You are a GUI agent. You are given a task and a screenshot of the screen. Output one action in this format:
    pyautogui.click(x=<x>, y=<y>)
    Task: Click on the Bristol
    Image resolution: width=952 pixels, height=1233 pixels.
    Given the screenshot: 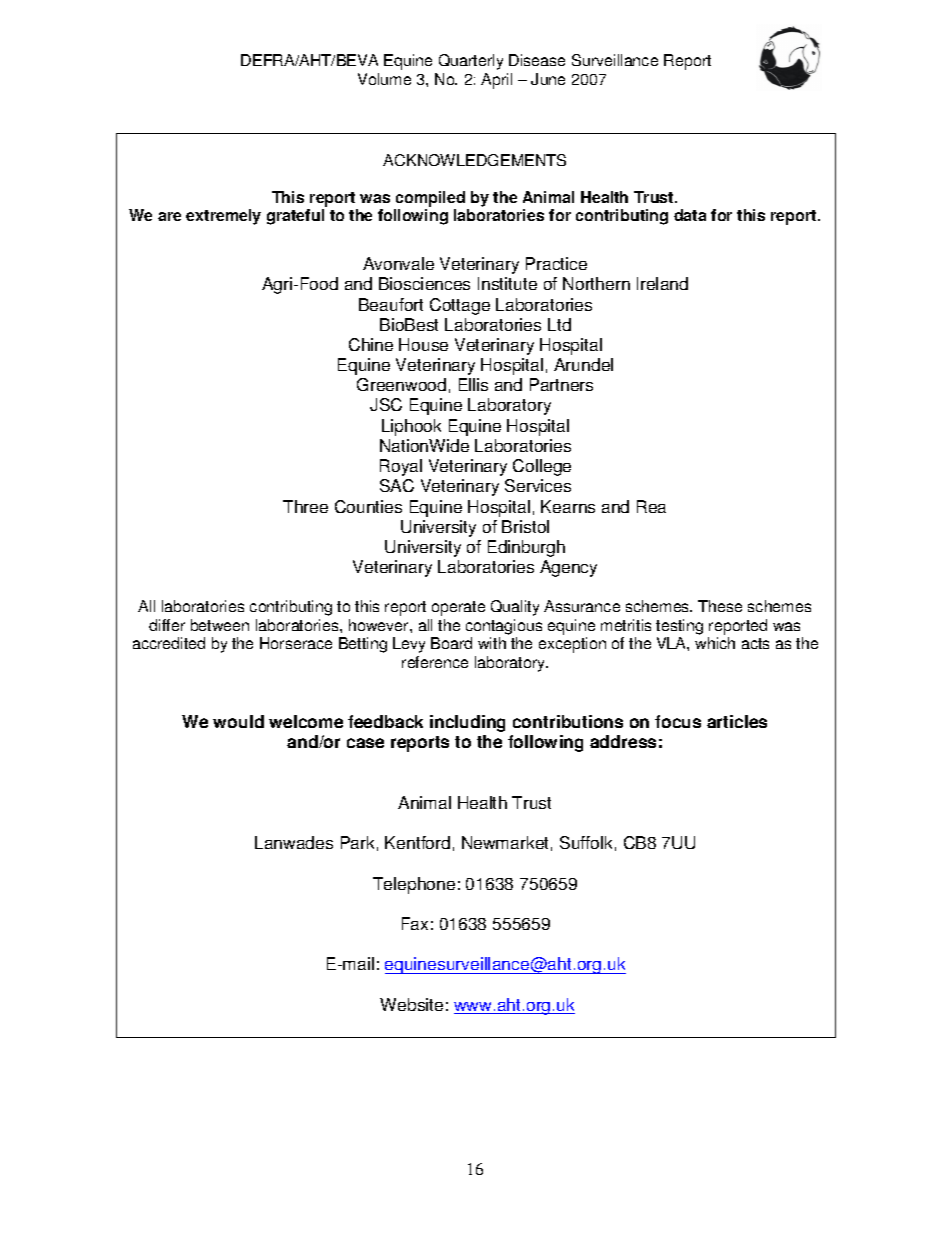 What is the action you would take?
    pyautogui.click(x=525, y=526)
